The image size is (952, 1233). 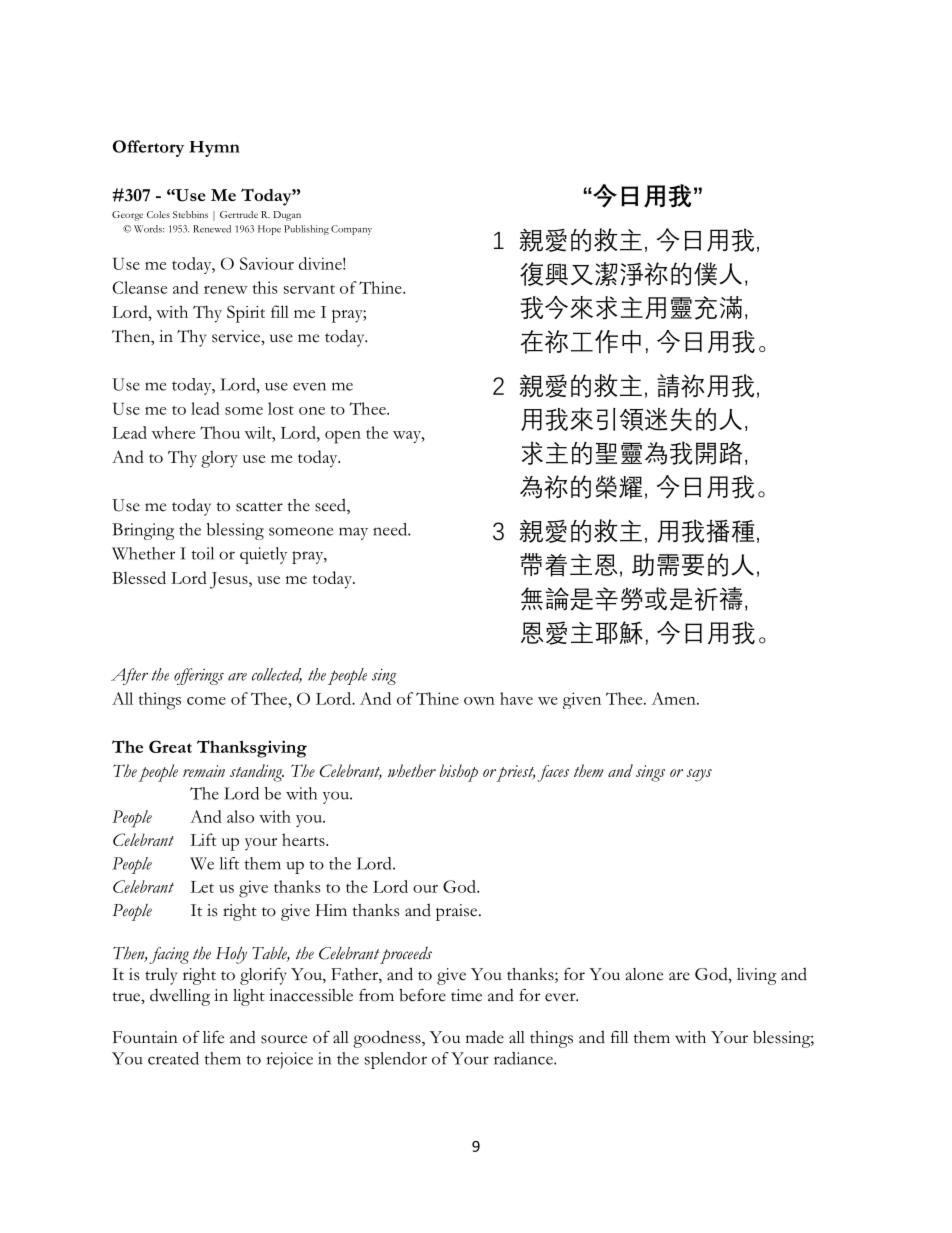 I want to click on made, so click(x=485, y=1037).
